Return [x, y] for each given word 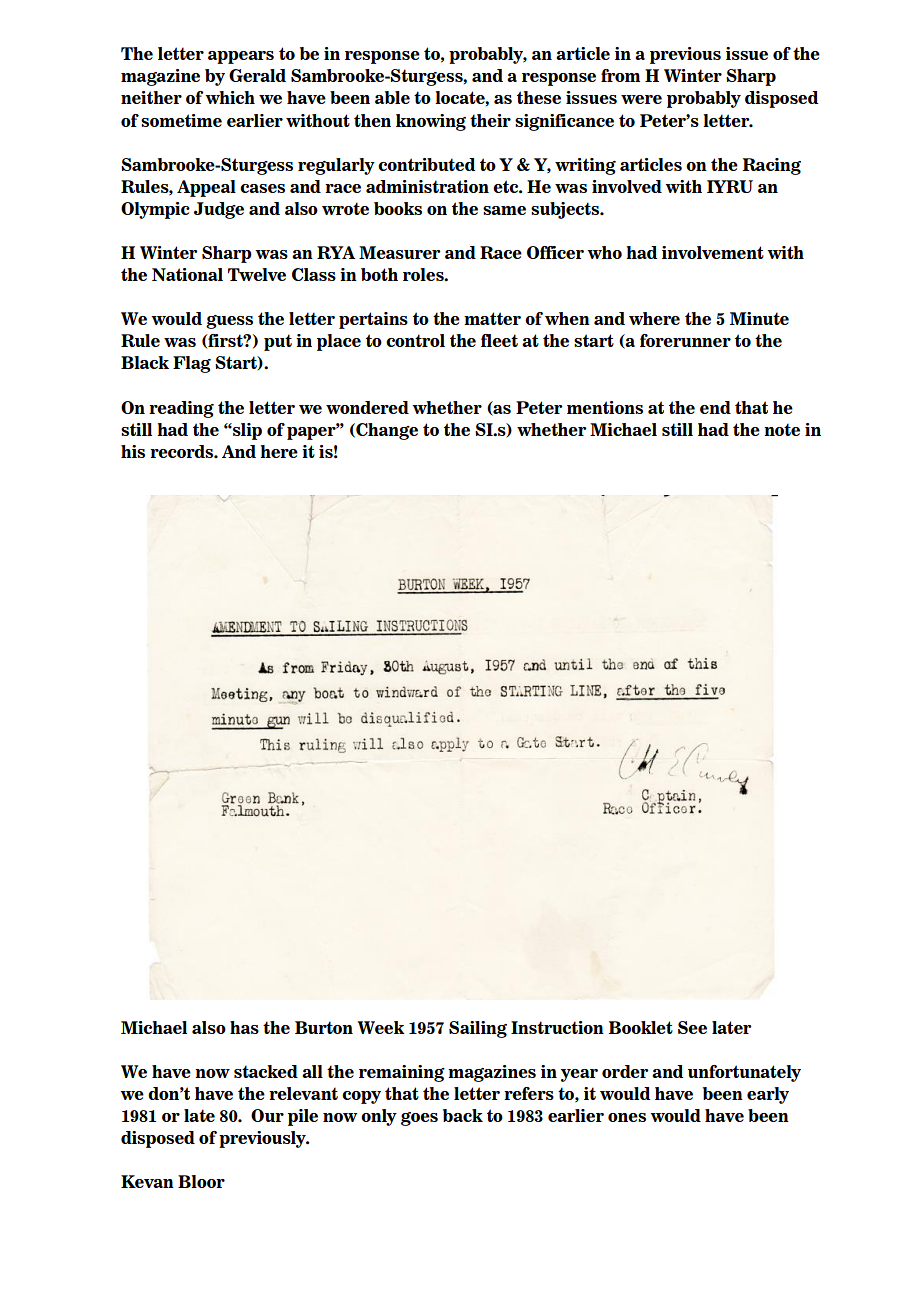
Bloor [201, 1181]
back [463, 1115]
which [230, 97]
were [641, 99]
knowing [431, 122]
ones [627, 1117]
